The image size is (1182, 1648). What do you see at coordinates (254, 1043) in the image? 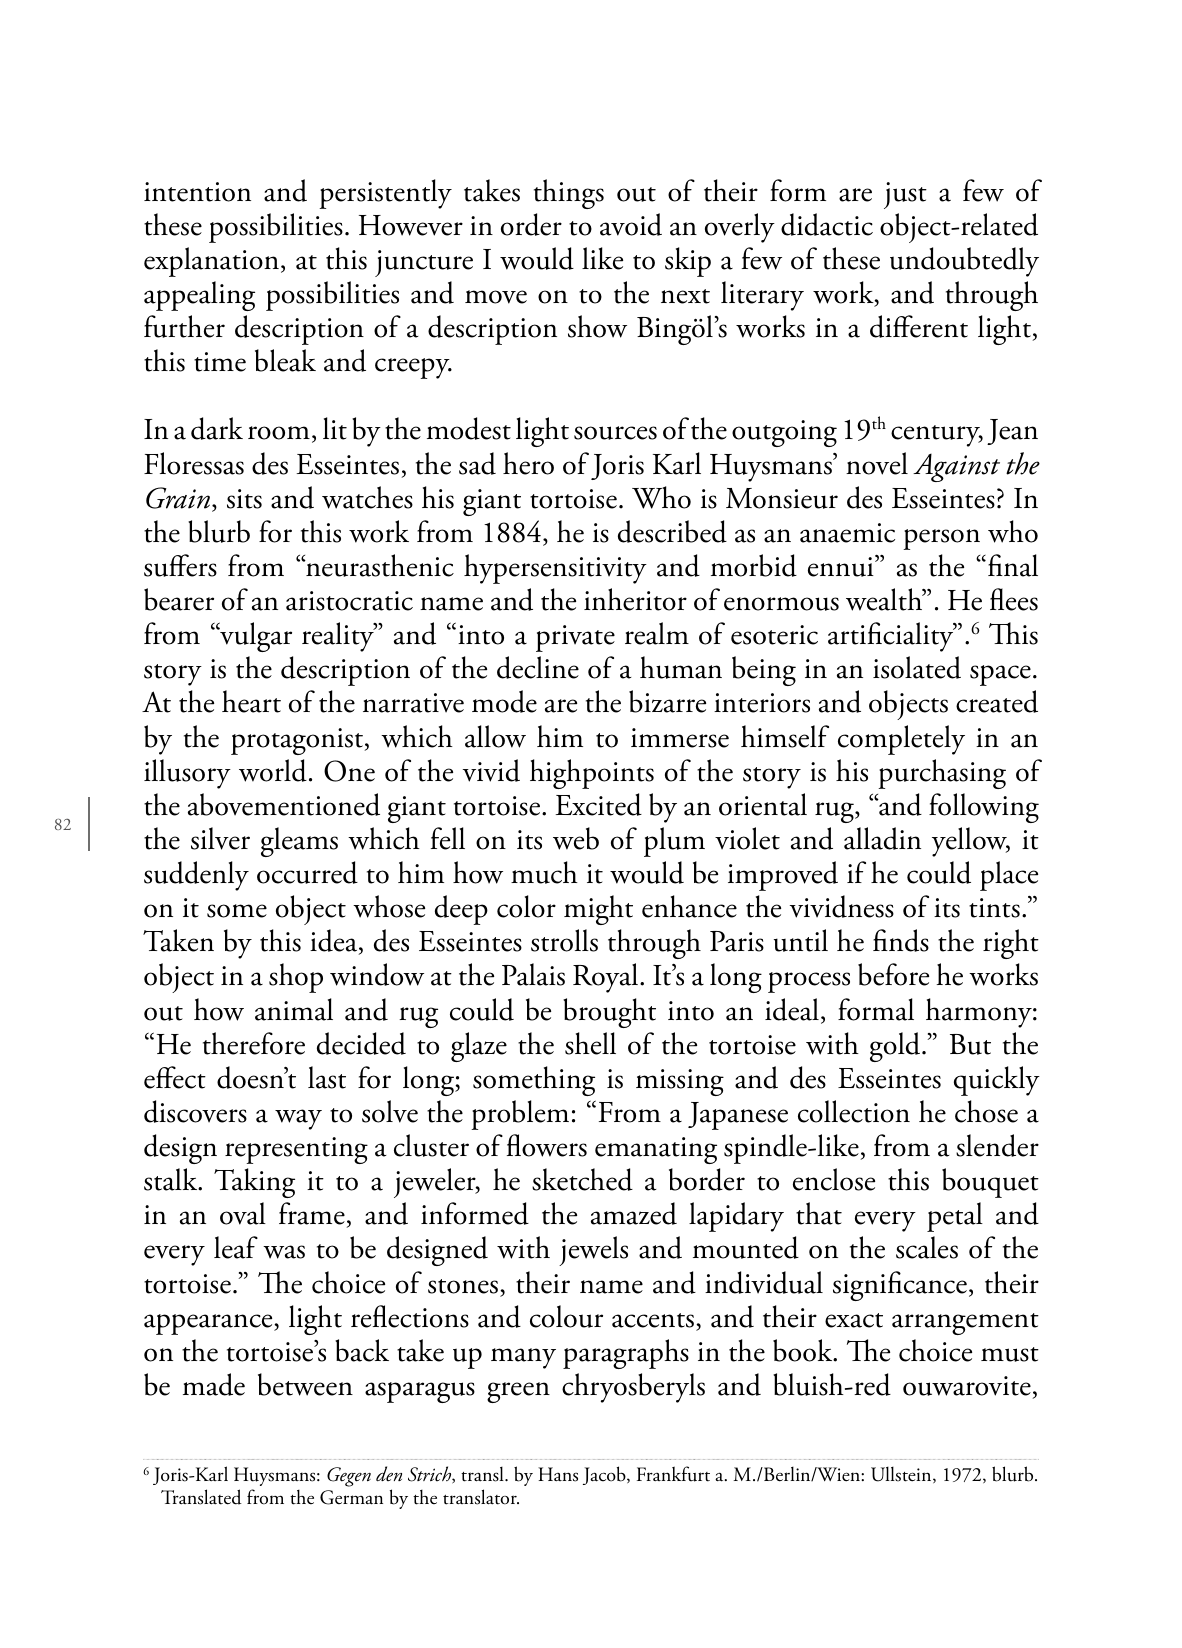
I see `therefore` at bounding box center [254, 1043].
